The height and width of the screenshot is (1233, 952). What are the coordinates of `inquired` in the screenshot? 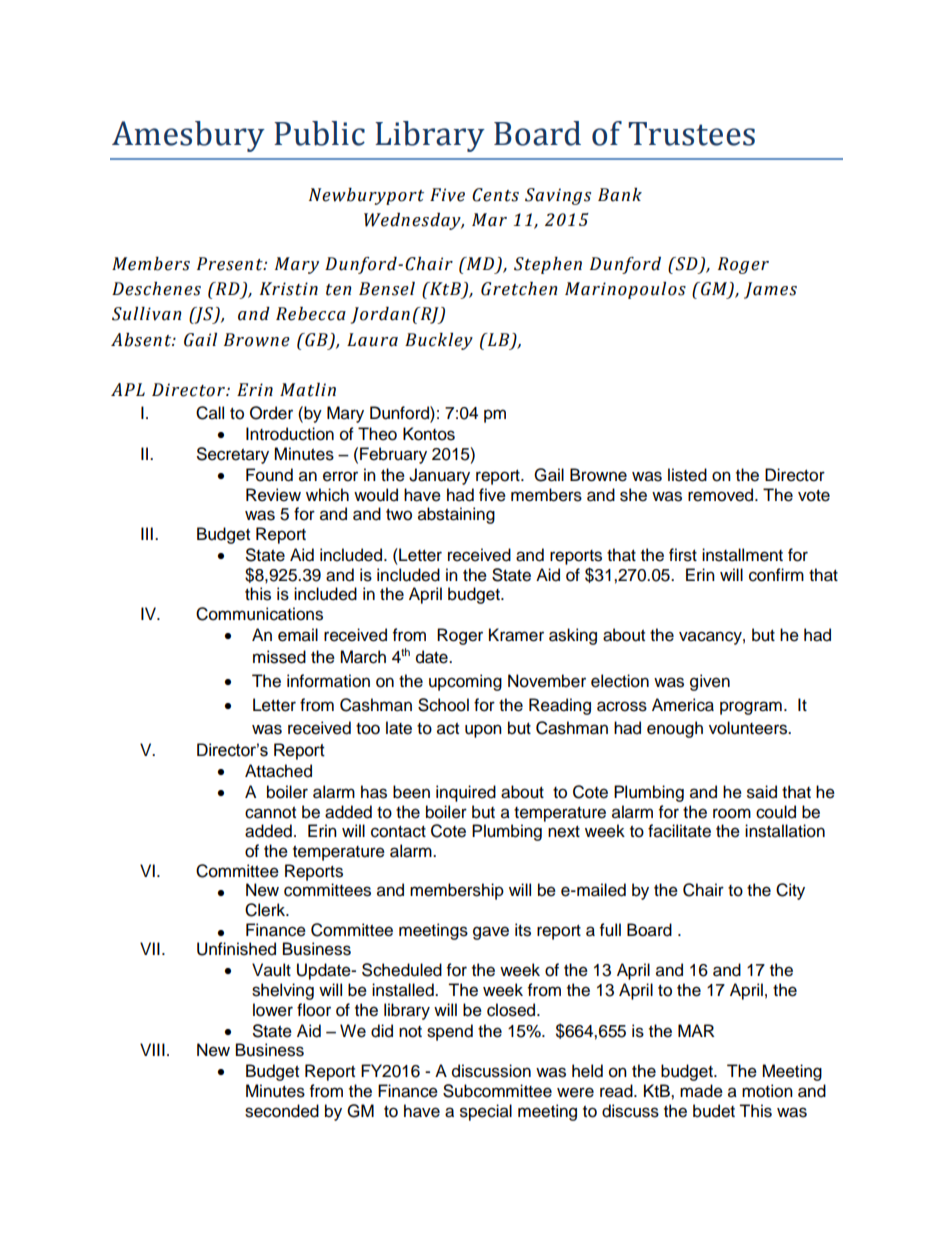 It's located at (466, 793).
